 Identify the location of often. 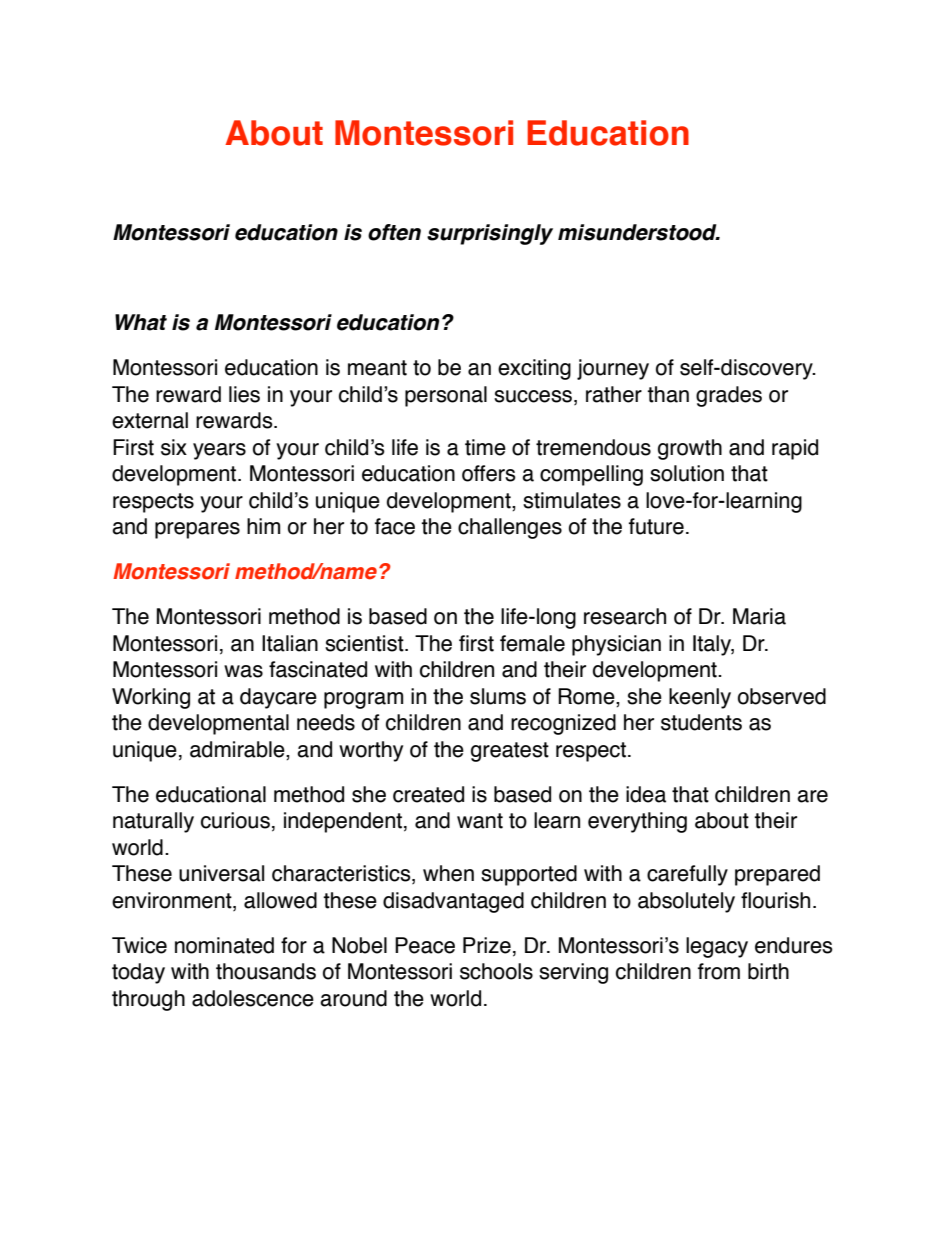
(394, 232).
